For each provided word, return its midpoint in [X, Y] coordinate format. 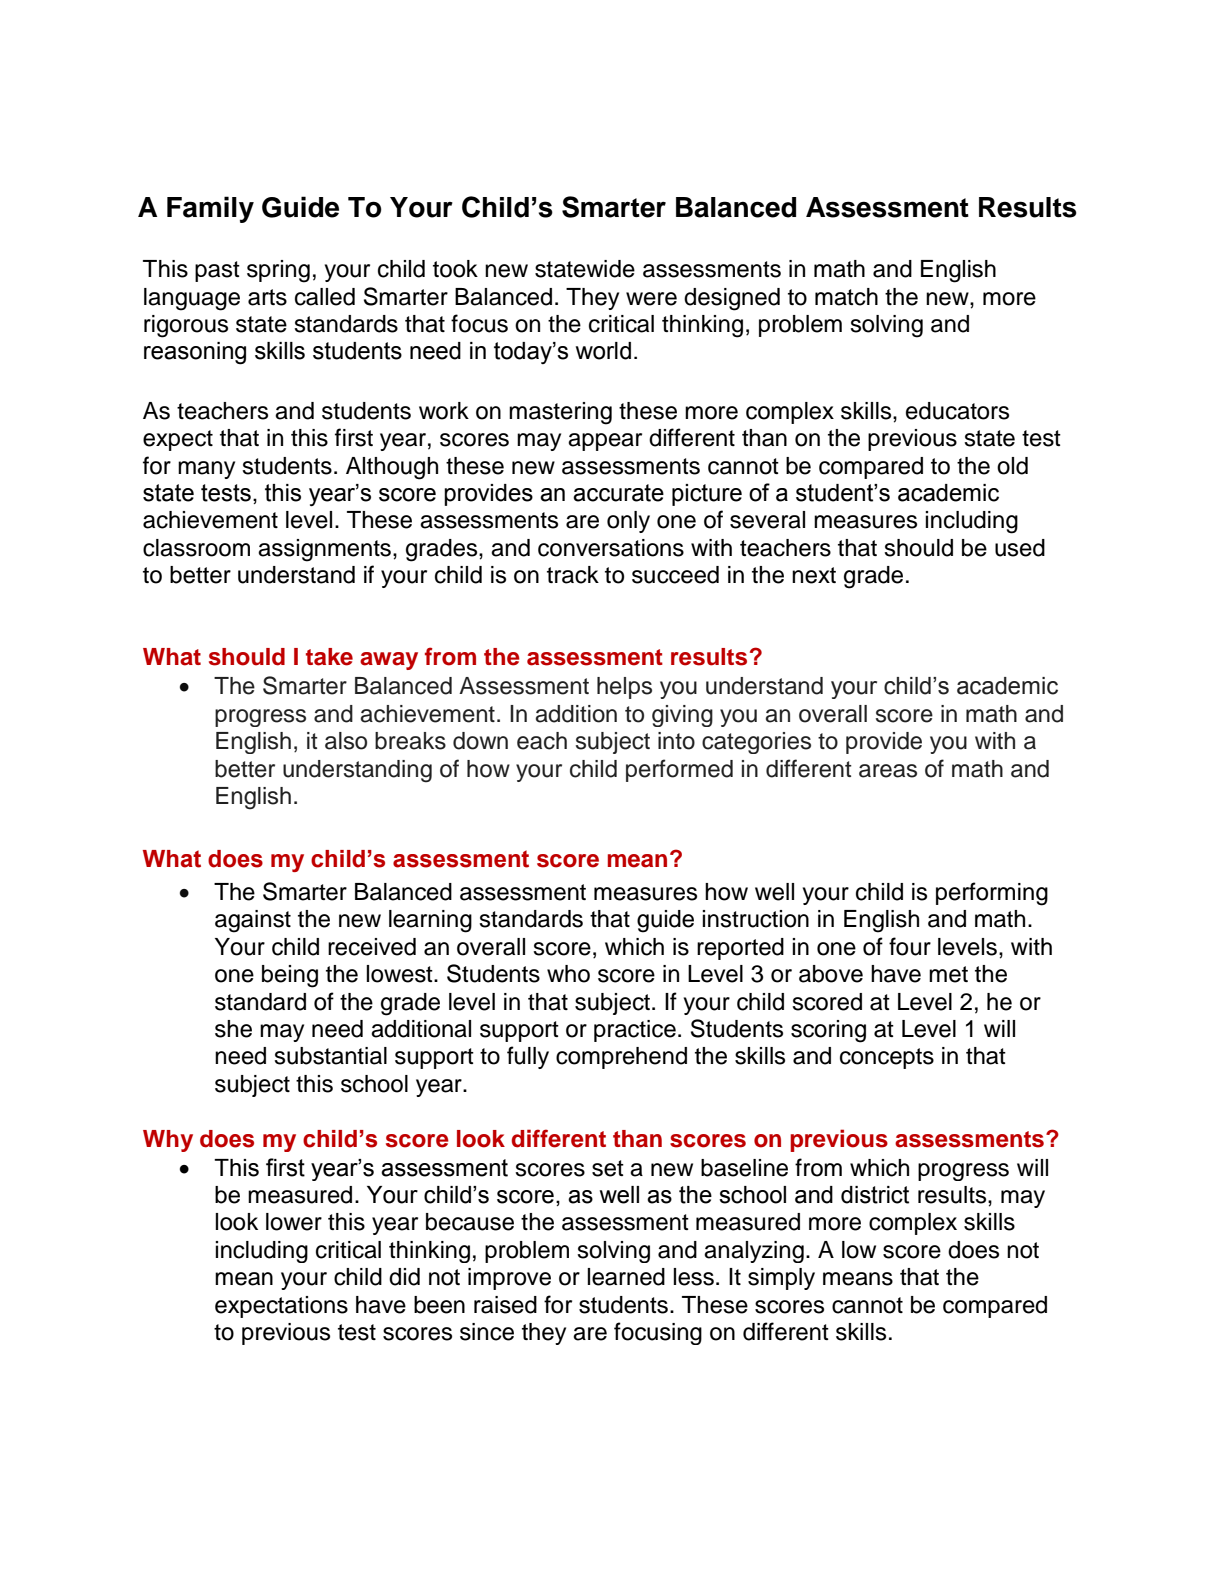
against [253, 921]
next [814, 575]
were [651, 299]
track [573, 575]
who [568, 974]
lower [294, 1222]
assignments [324, 550]
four [910, 946]
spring [278, 271]
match [846, 297]
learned [626, 1277]
